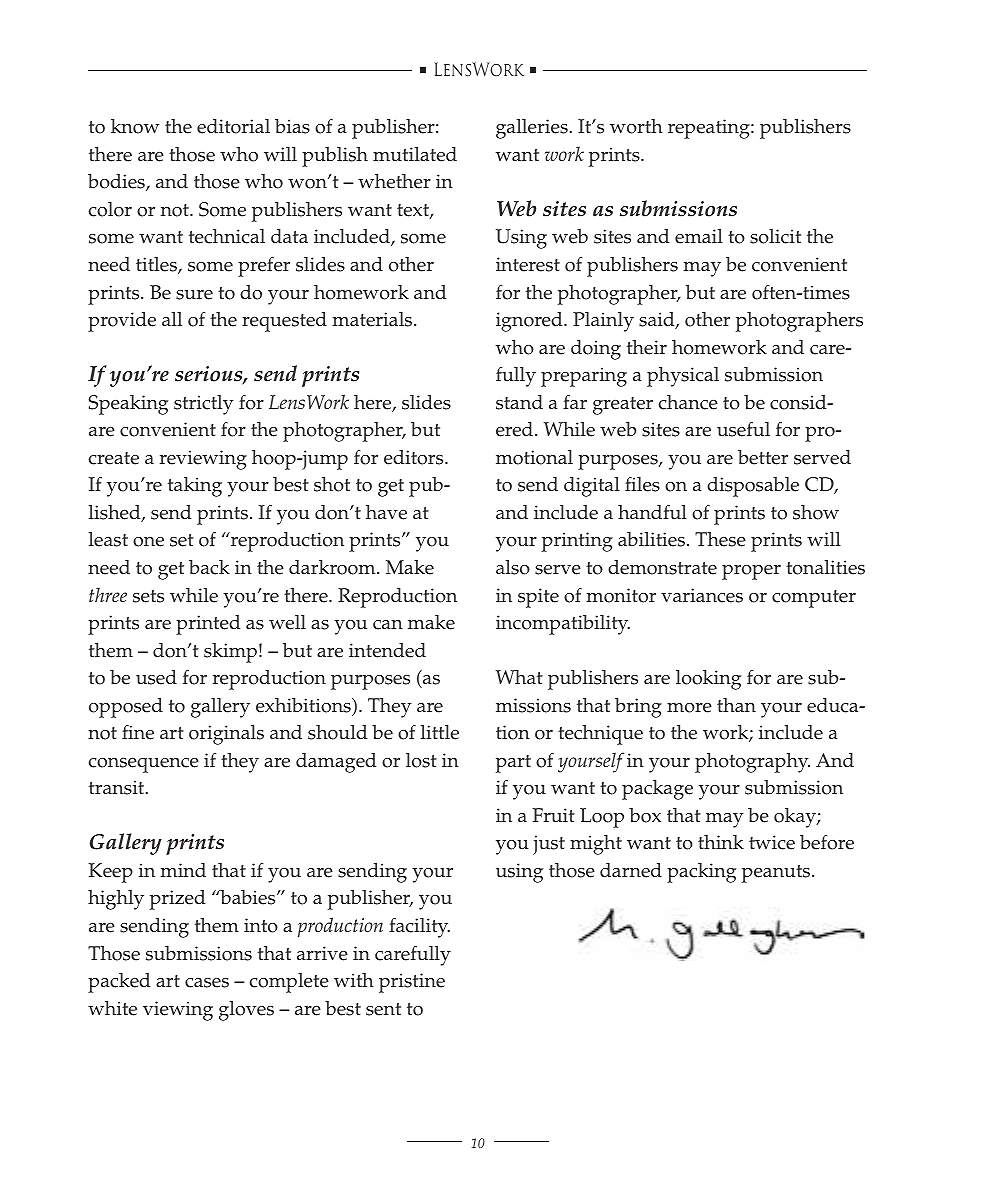 Image resolution: width=991 pixels, height=1204 pixels. What do you see at coordinates (751, 572) in the screenshot?
I see `proper` at bounding box center [751, 572].
